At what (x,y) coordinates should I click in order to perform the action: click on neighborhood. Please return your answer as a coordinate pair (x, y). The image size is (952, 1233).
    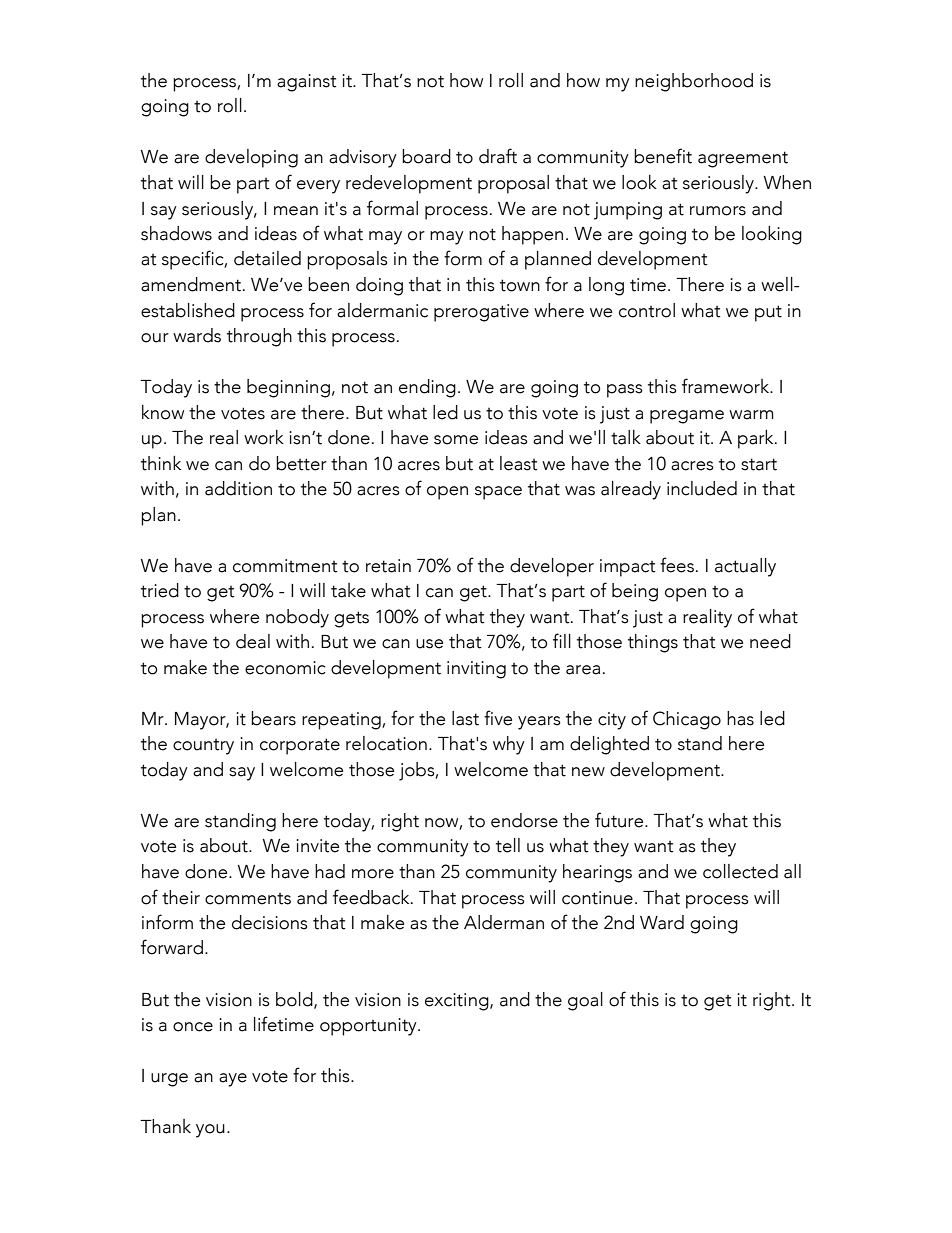
    Looking at the image, I should click on (694, 82).
